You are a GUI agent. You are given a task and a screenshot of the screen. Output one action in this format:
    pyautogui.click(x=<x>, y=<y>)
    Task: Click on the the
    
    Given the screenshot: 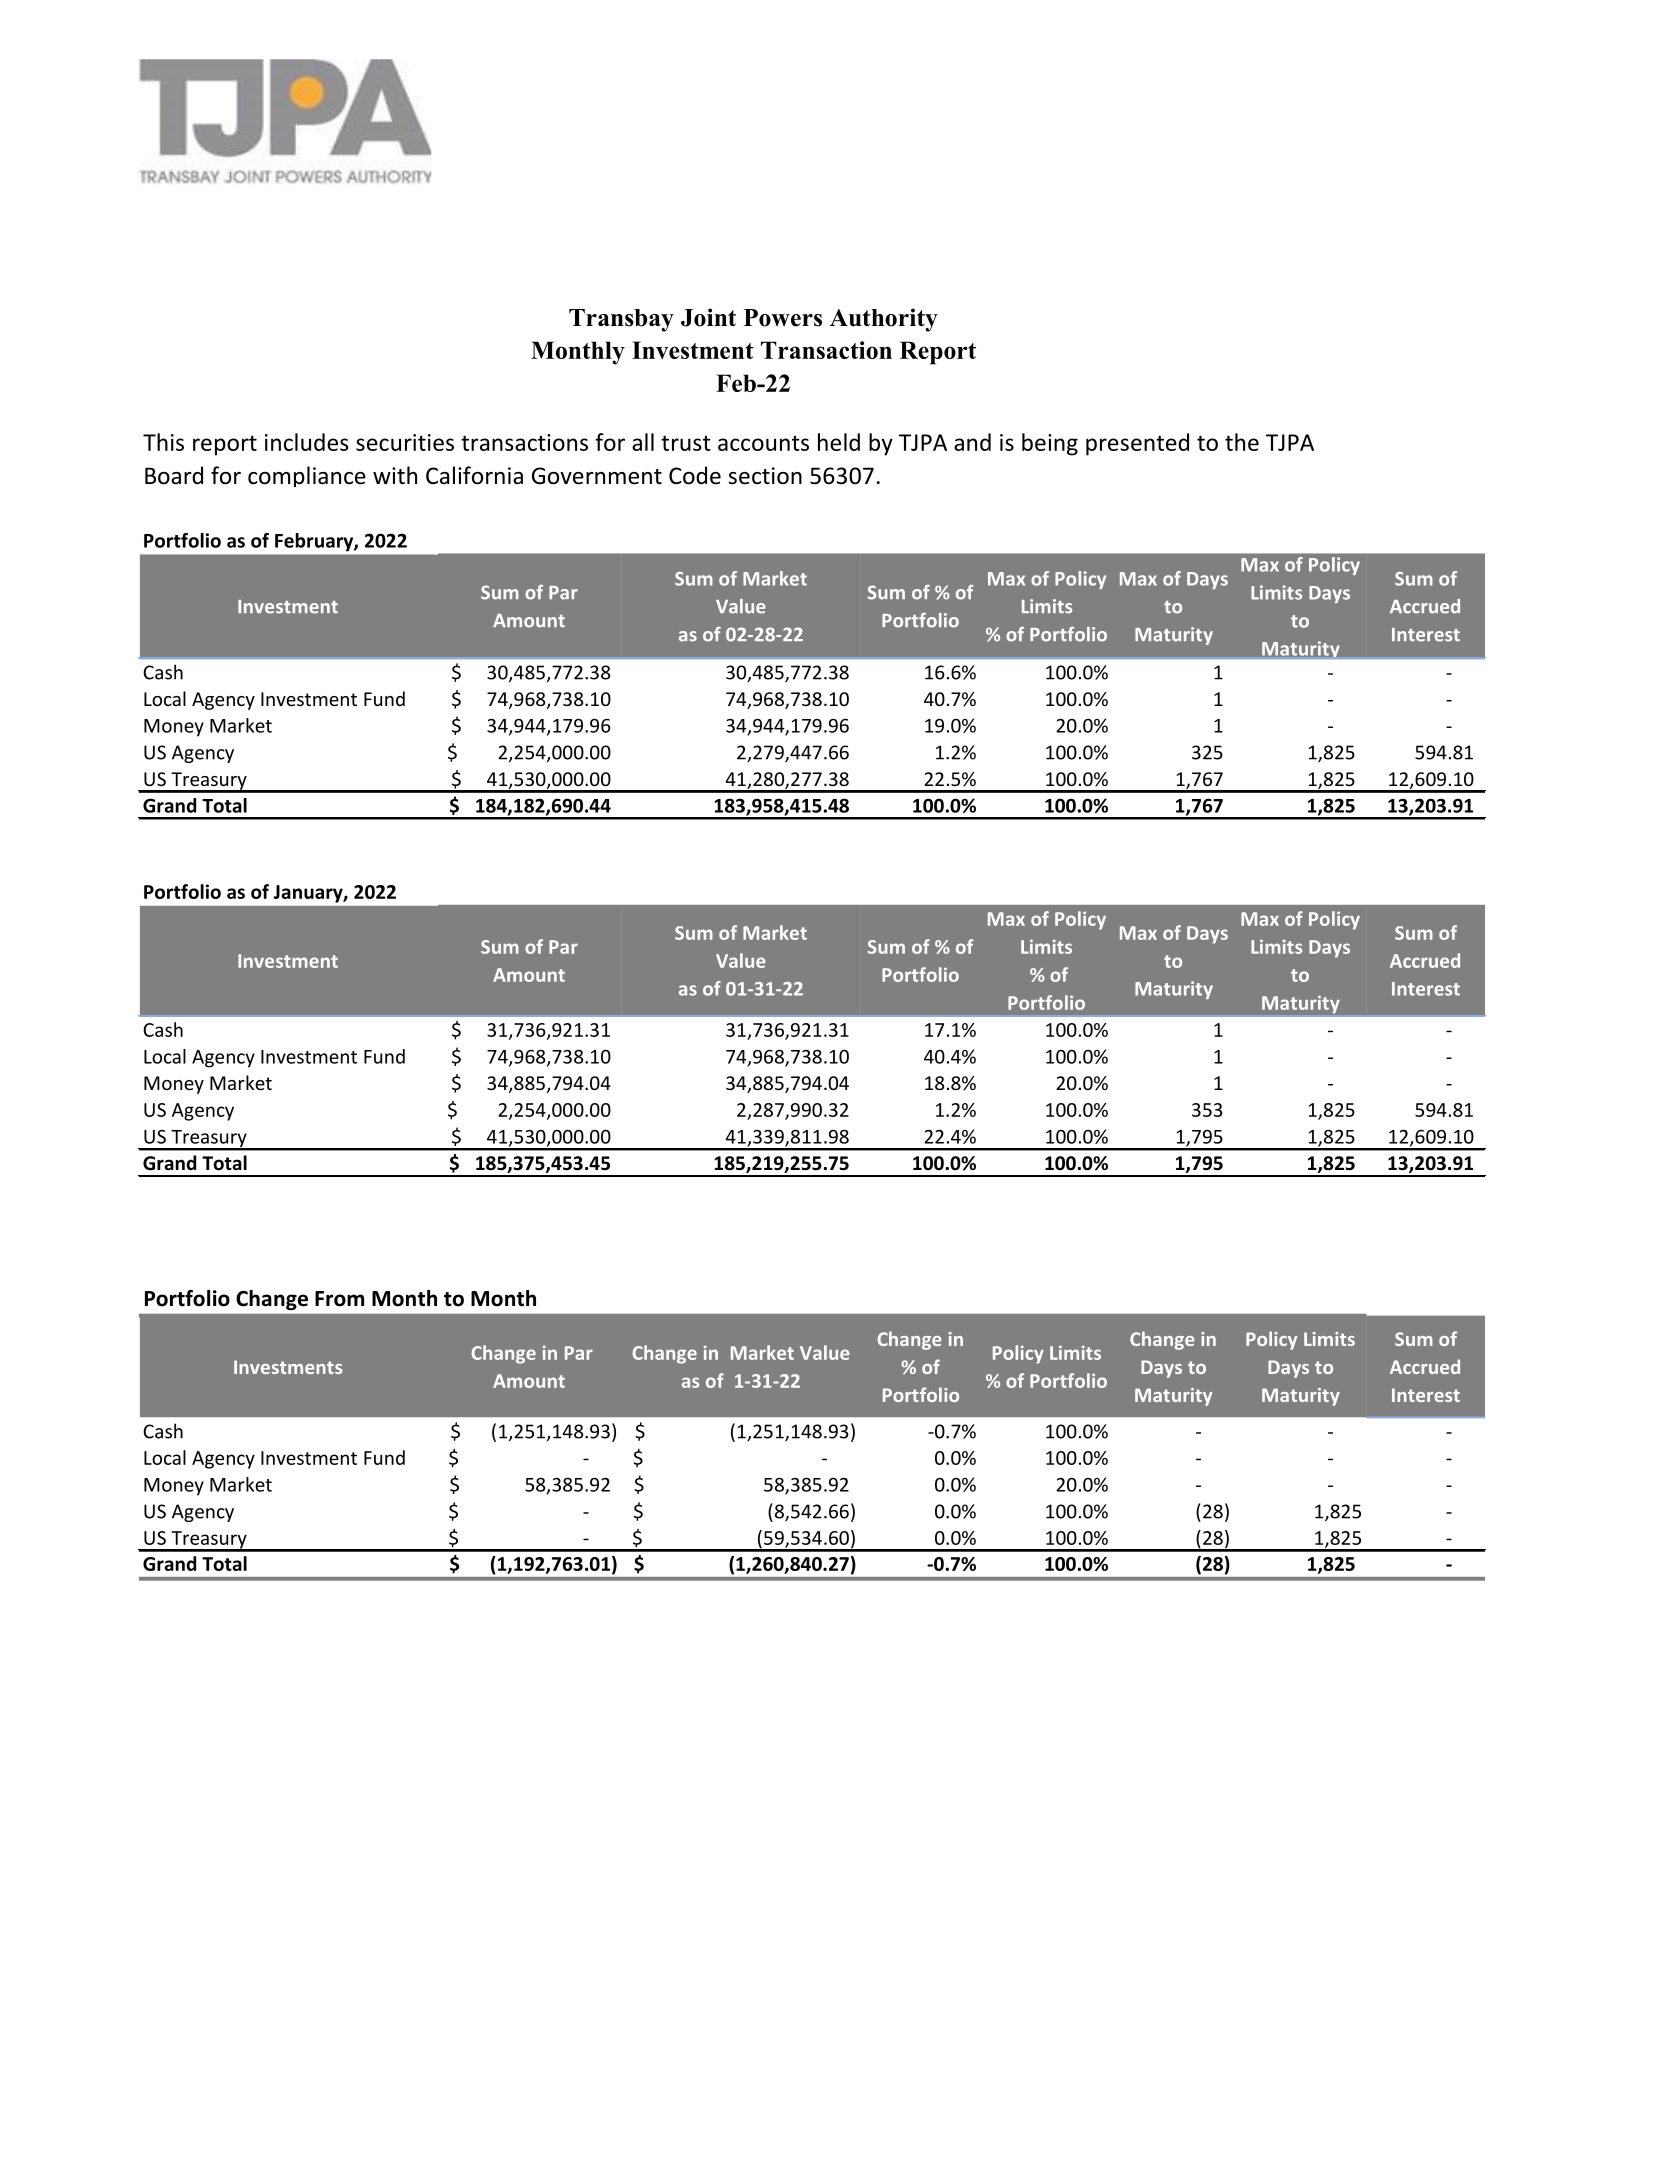 What is the action you would take?
    pyautogui.click(x=1242, y=442)
